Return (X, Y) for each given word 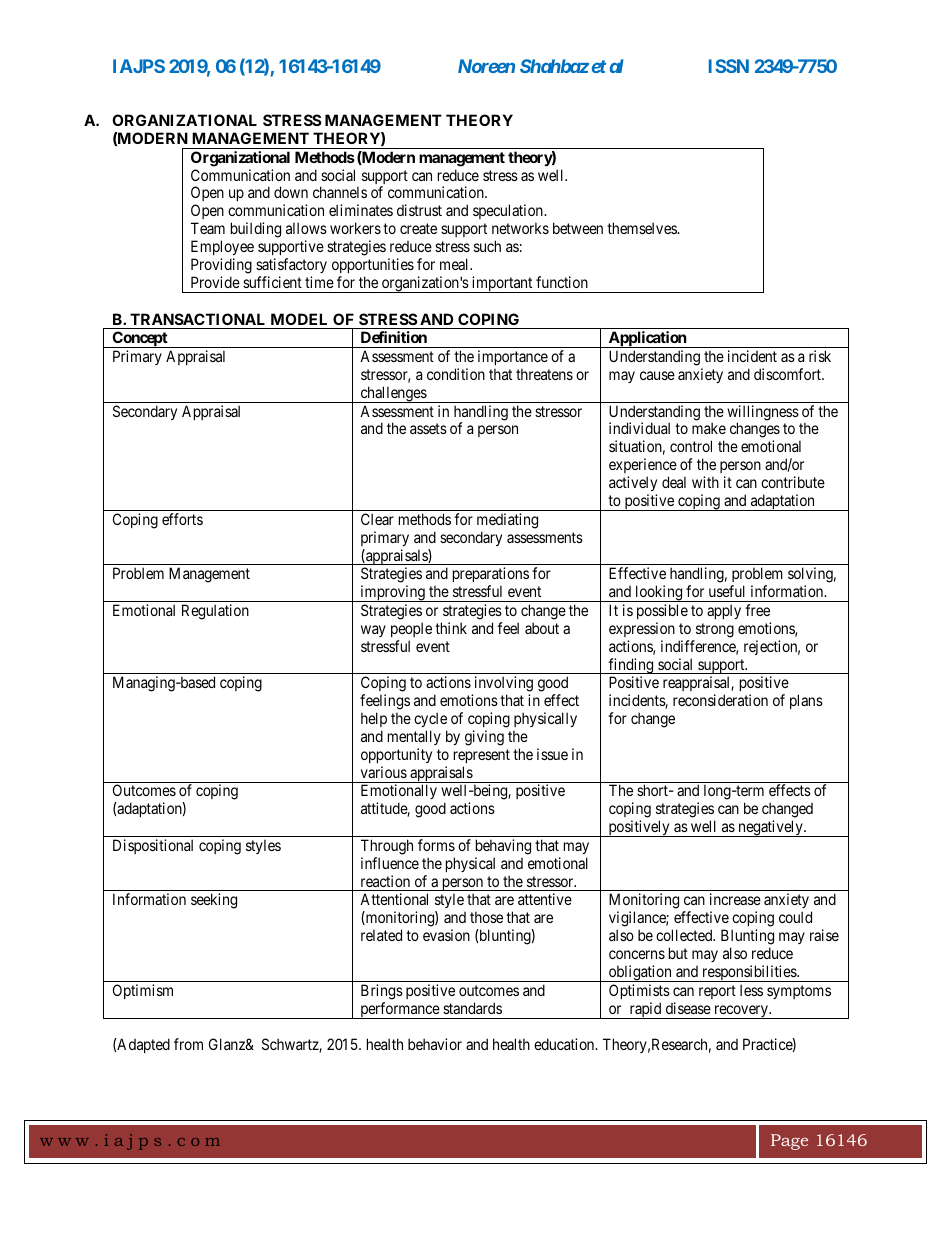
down (291, 192)
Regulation (215, 612)
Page (789, 1142)
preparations (491, 576)
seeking (214, 901)
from (188, 1044)
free (757, 610)
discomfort (789, 374)
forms (436, 845)
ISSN (729, 66)
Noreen (486, 66)
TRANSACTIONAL (197, 319)
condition (456, 374)
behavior (435, 1044)
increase (735, 899)
